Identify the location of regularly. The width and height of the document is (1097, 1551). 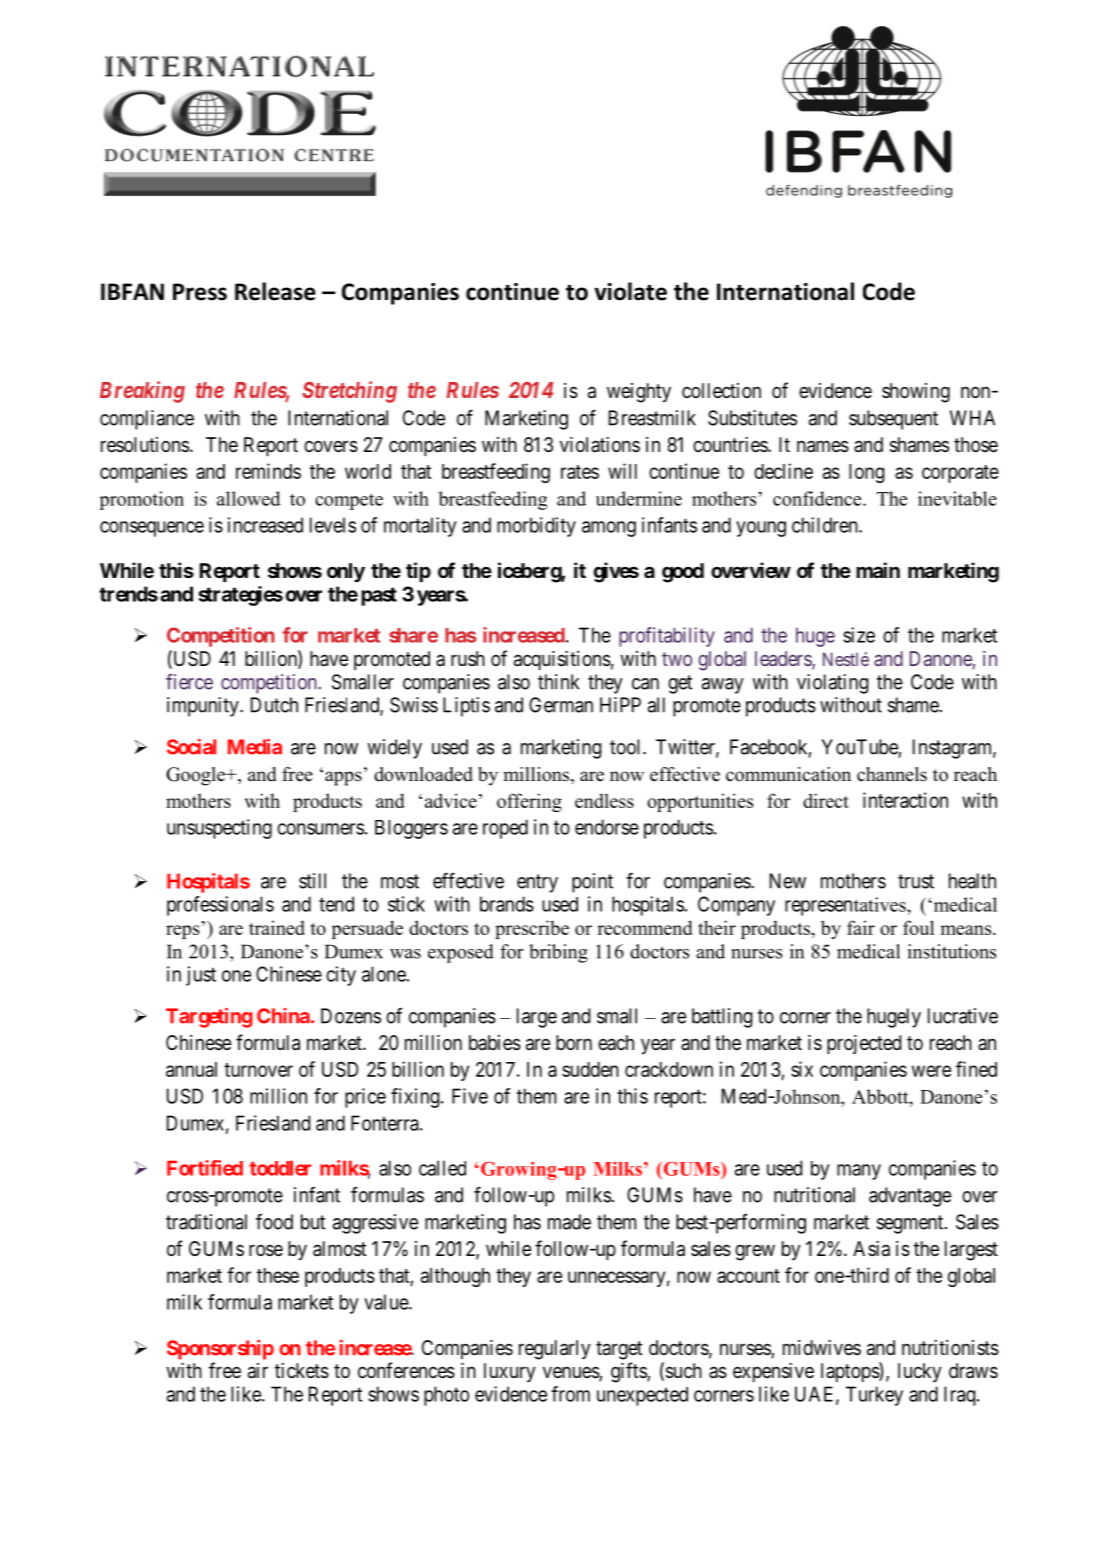
(555, 1350).
